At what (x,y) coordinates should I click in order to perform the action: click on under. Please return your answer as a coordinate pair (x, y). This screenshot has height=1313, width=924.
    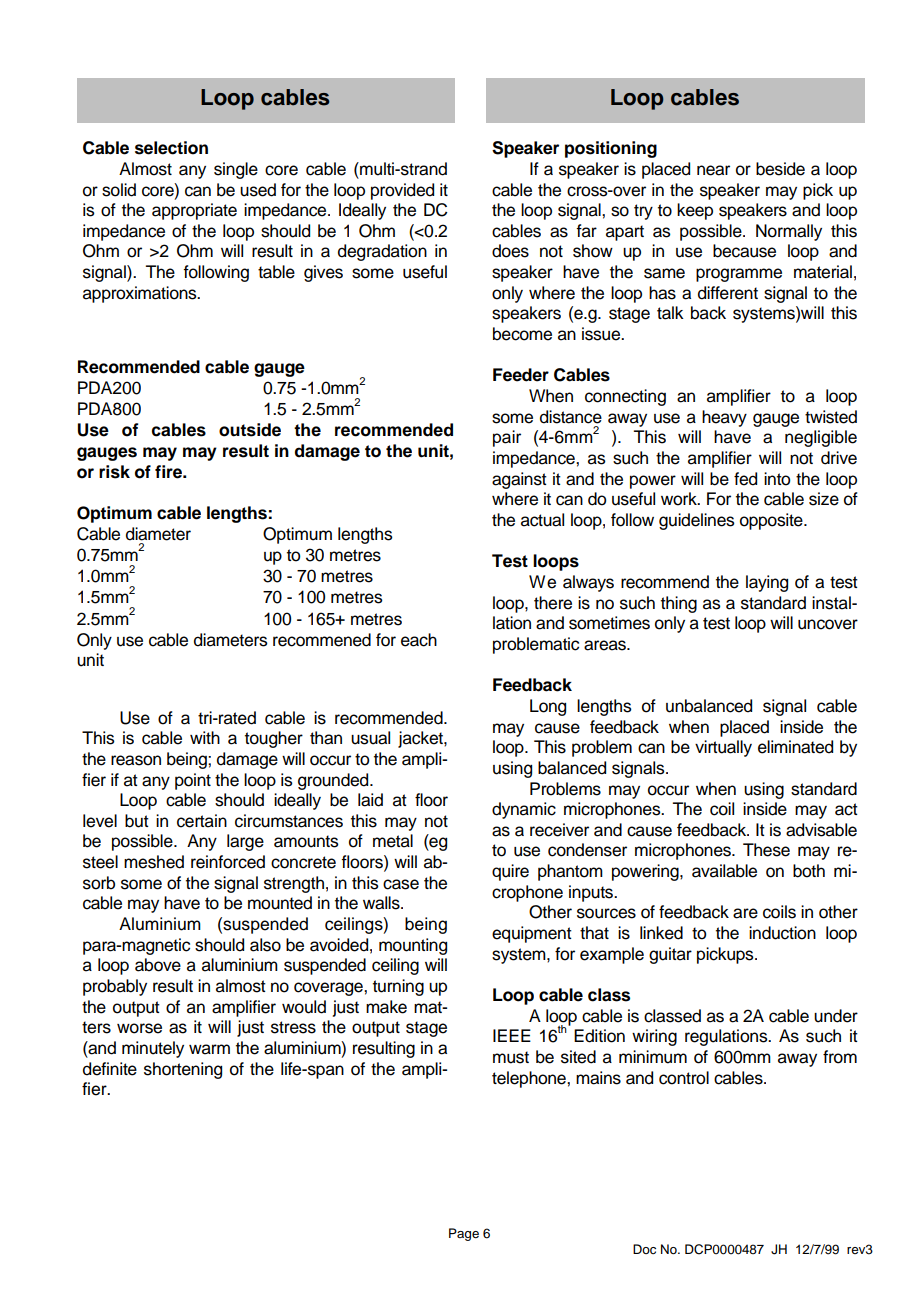
    Looking at the image, I should click on (836, 1016).
